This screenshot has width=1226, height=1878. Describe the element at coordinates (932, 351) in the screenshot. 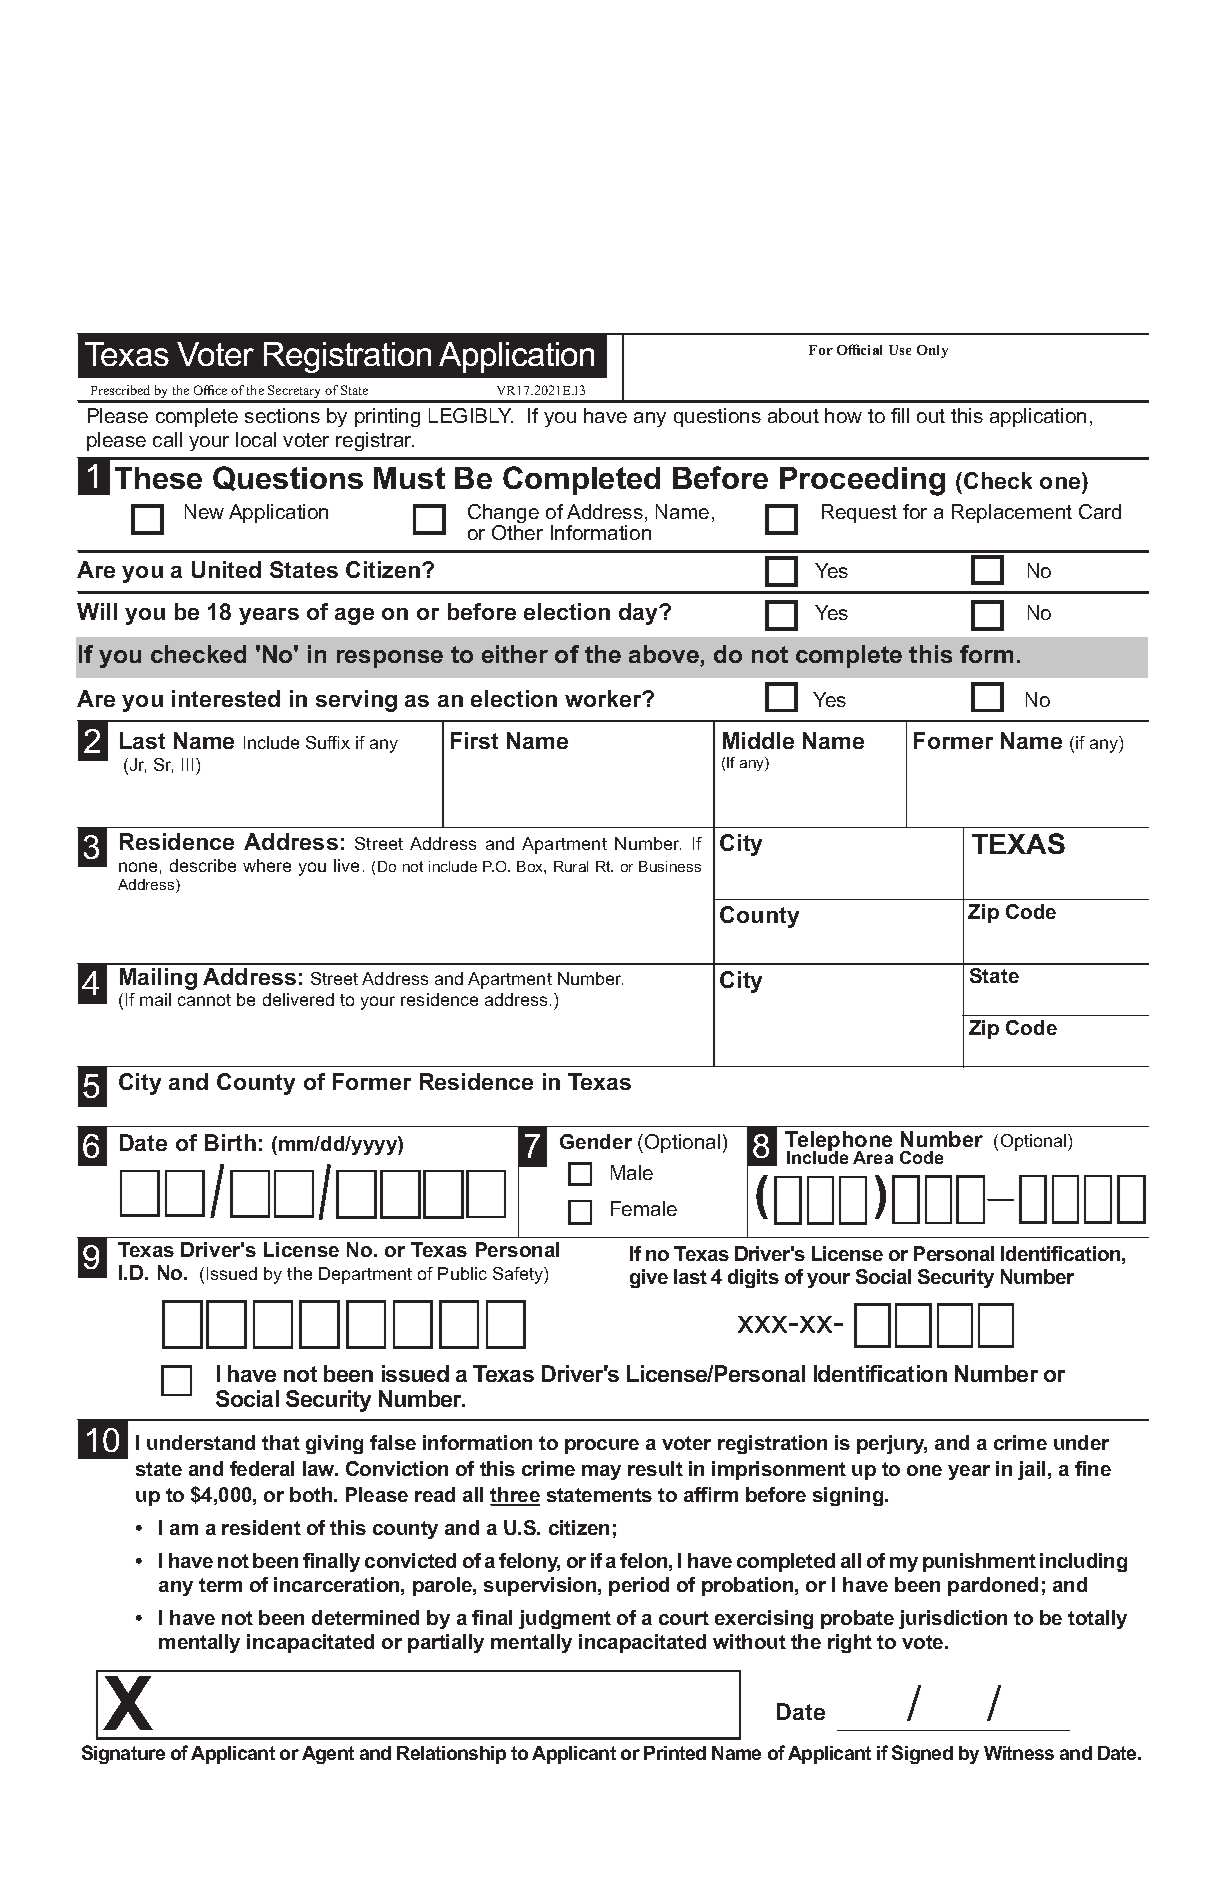

I see `Only` at that location.
